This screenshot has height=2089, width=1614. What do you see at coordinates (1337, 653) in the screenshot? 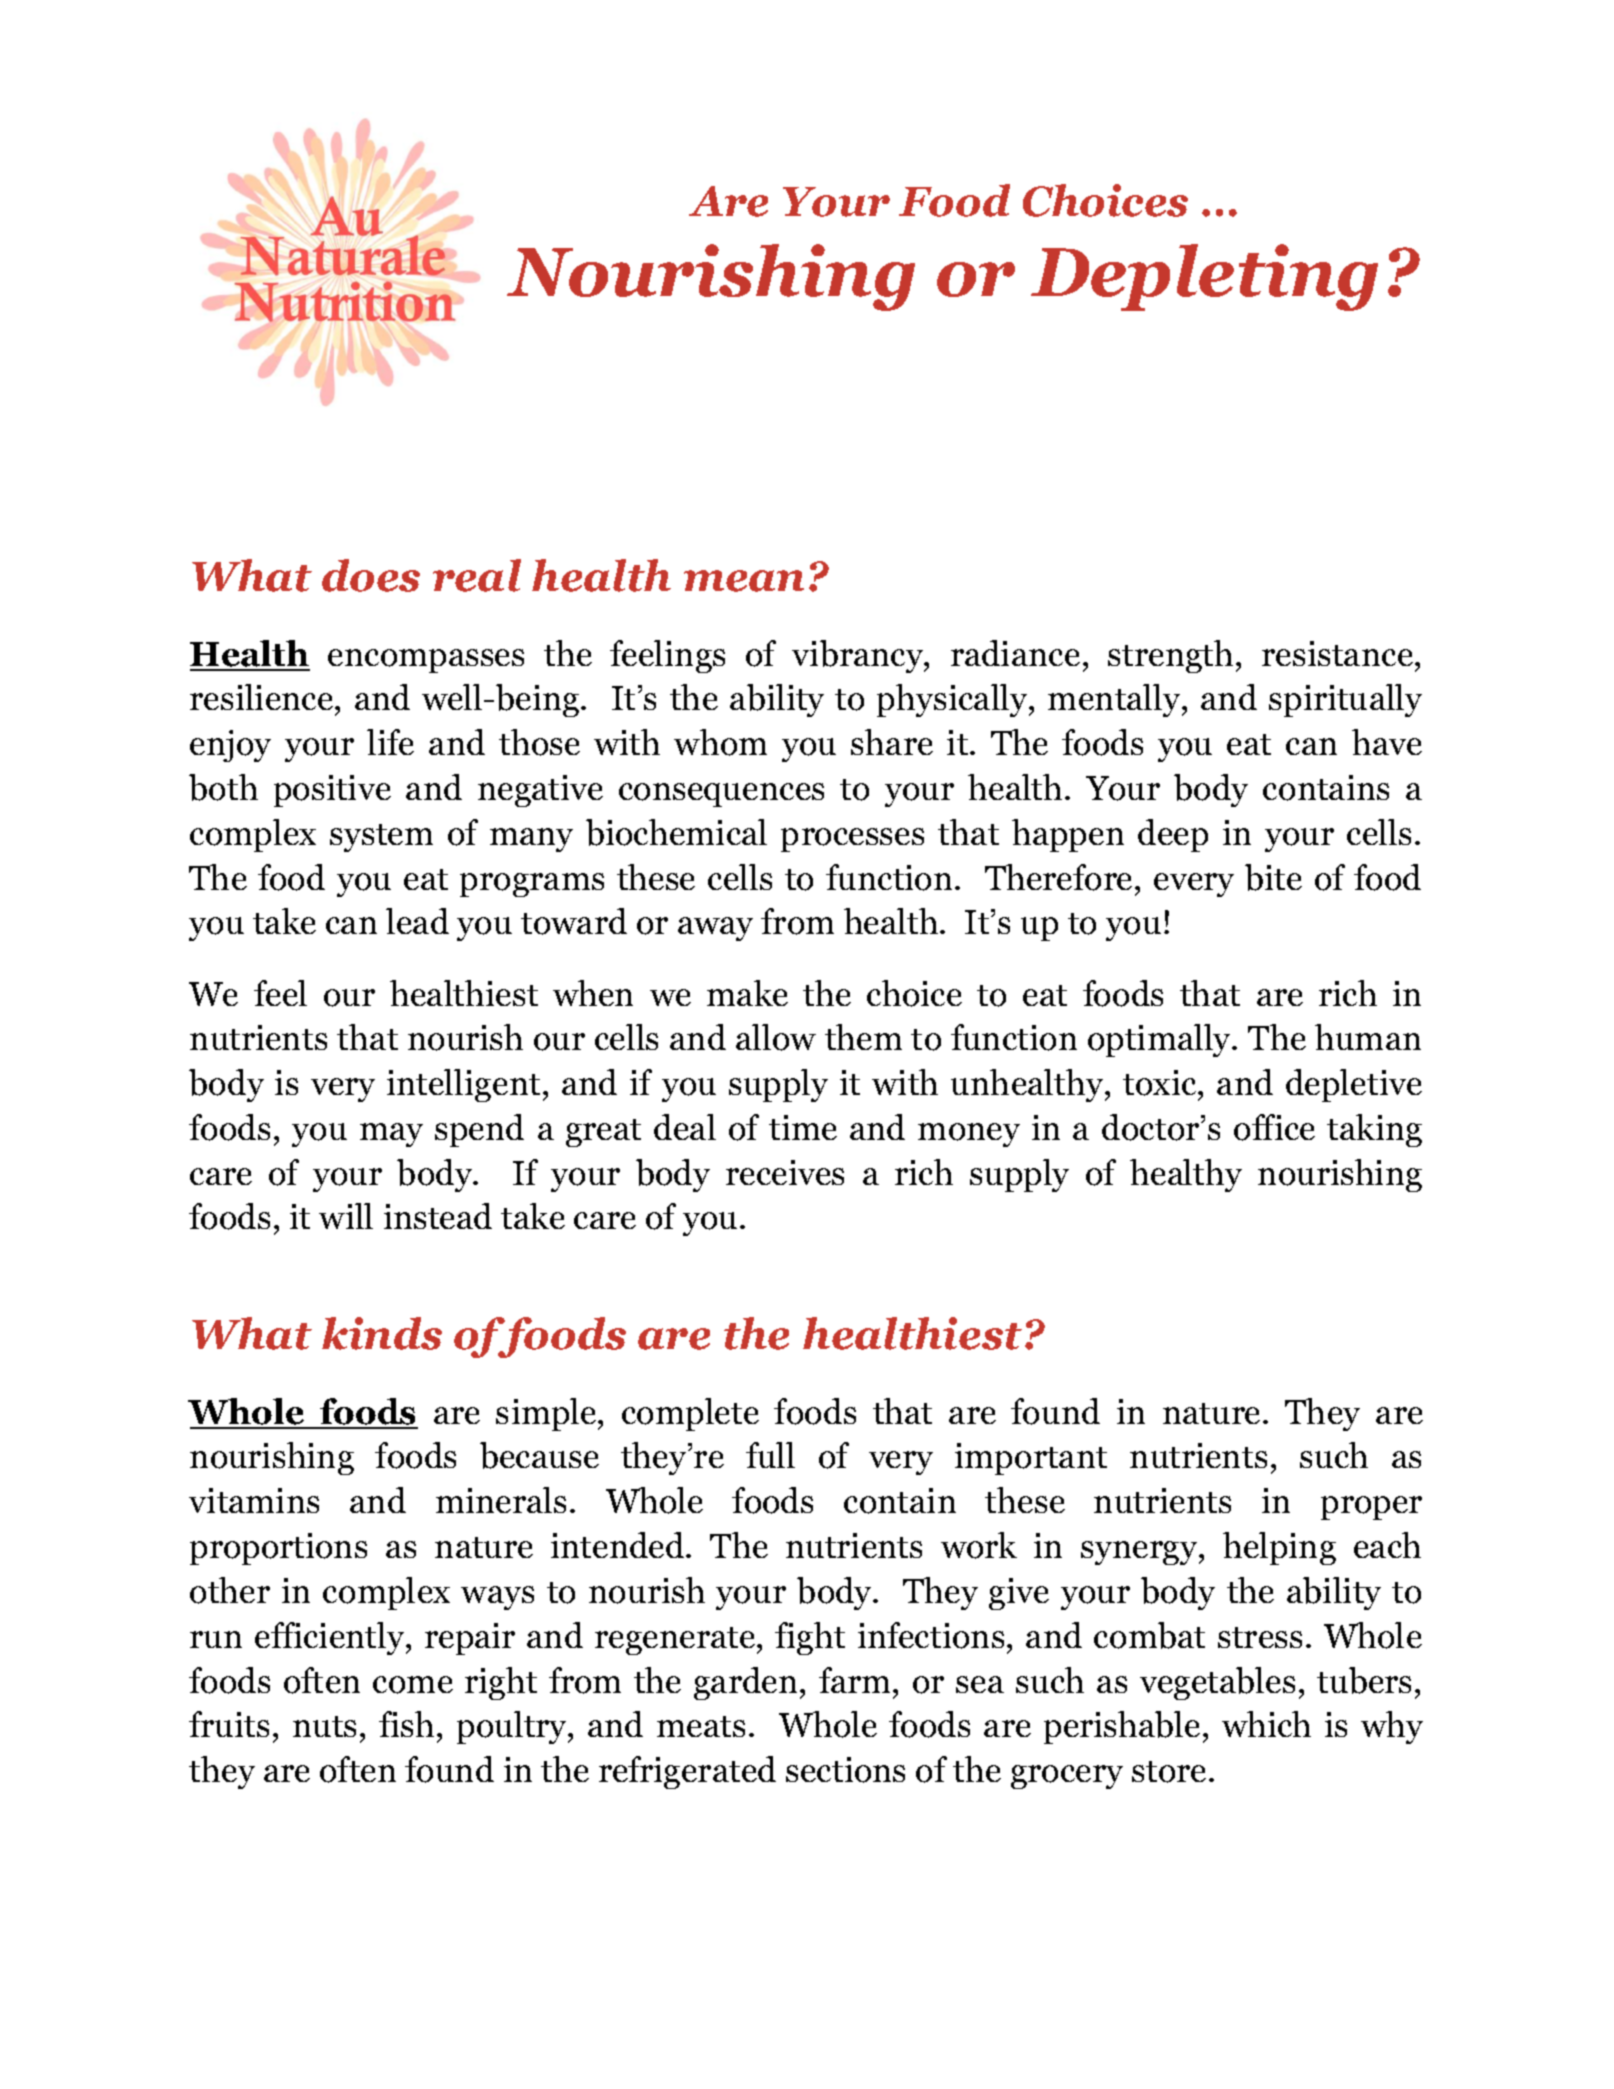
I see `resistance` at bounding box center [1337, 653].
